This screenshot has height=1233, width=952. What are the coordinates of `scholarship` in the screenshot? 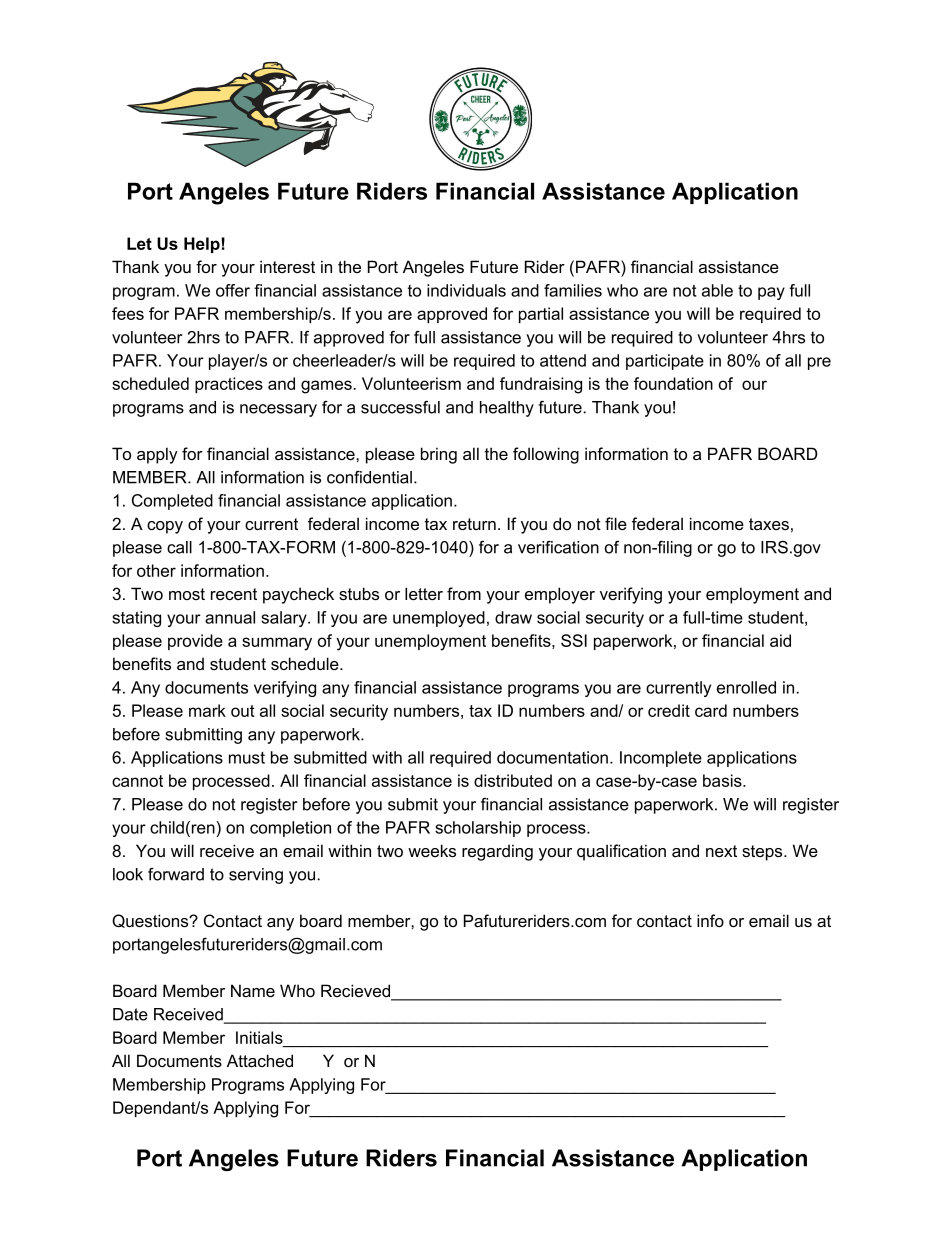 It's located at (478, 829).
